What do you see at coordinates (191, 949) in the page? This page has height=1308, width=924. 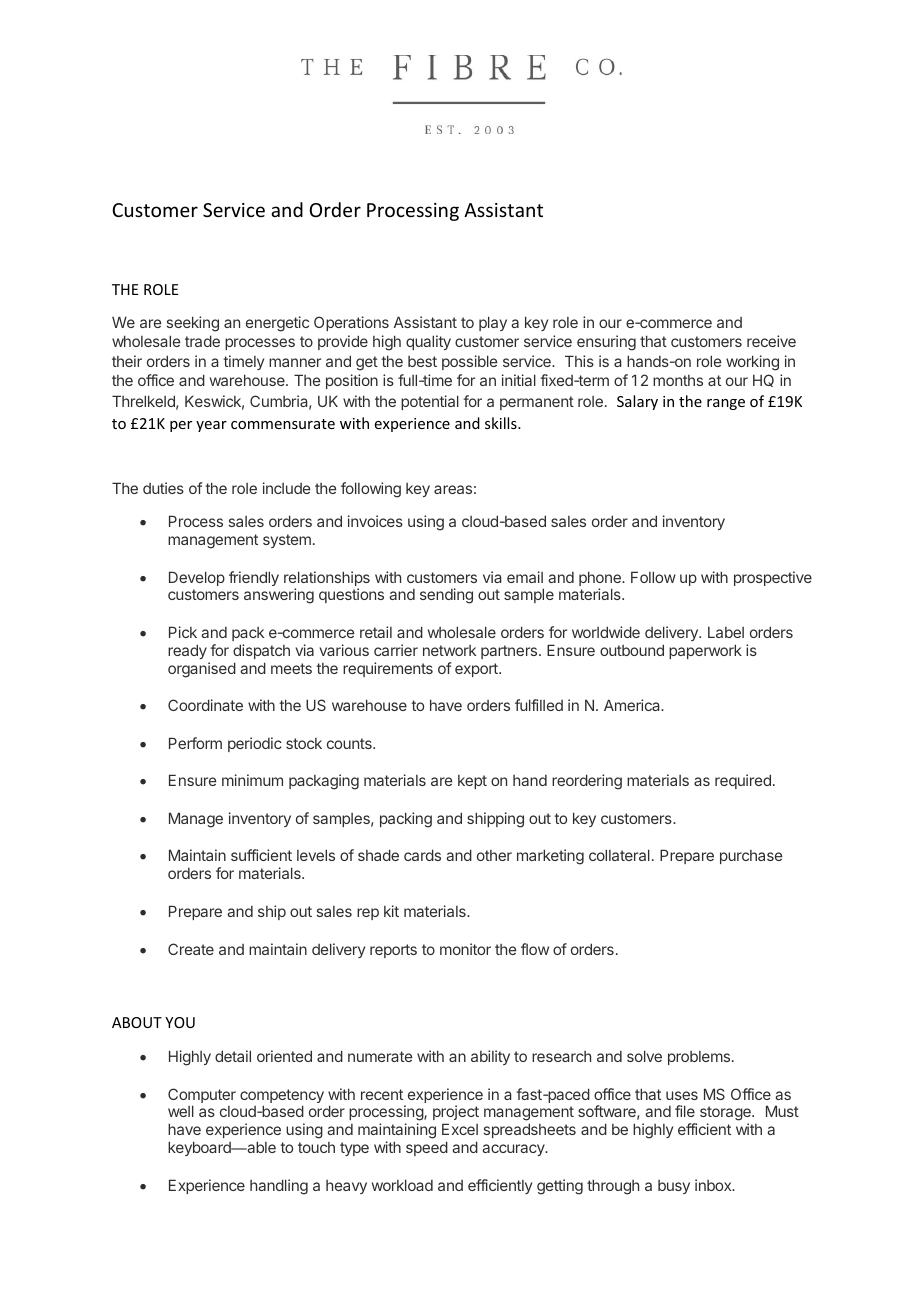 I see `Create` at bounding box center [191, 949].
